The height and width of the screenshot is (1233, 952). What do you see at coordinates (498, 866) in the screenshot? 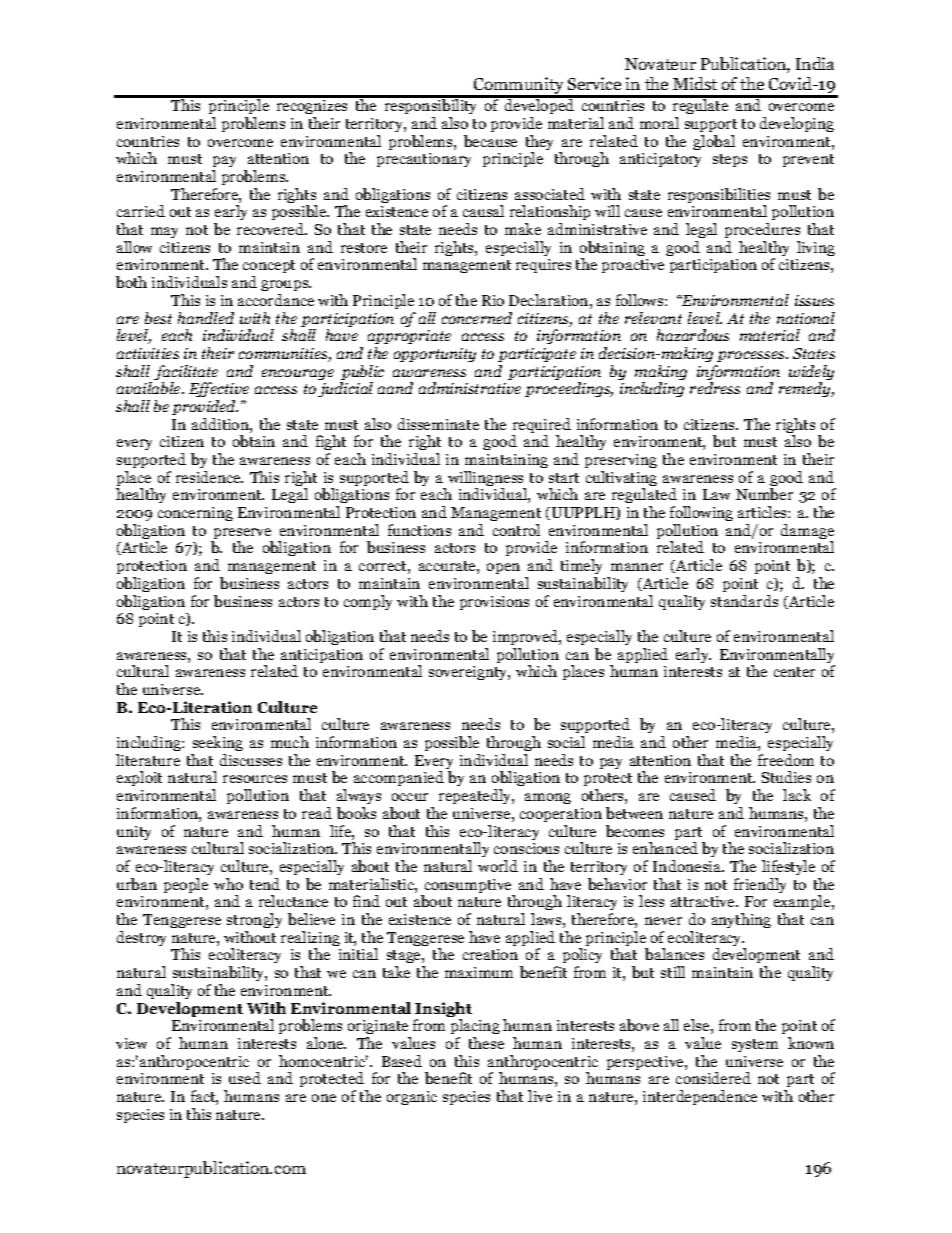
I see `world` at bounding box center [498, 866].
